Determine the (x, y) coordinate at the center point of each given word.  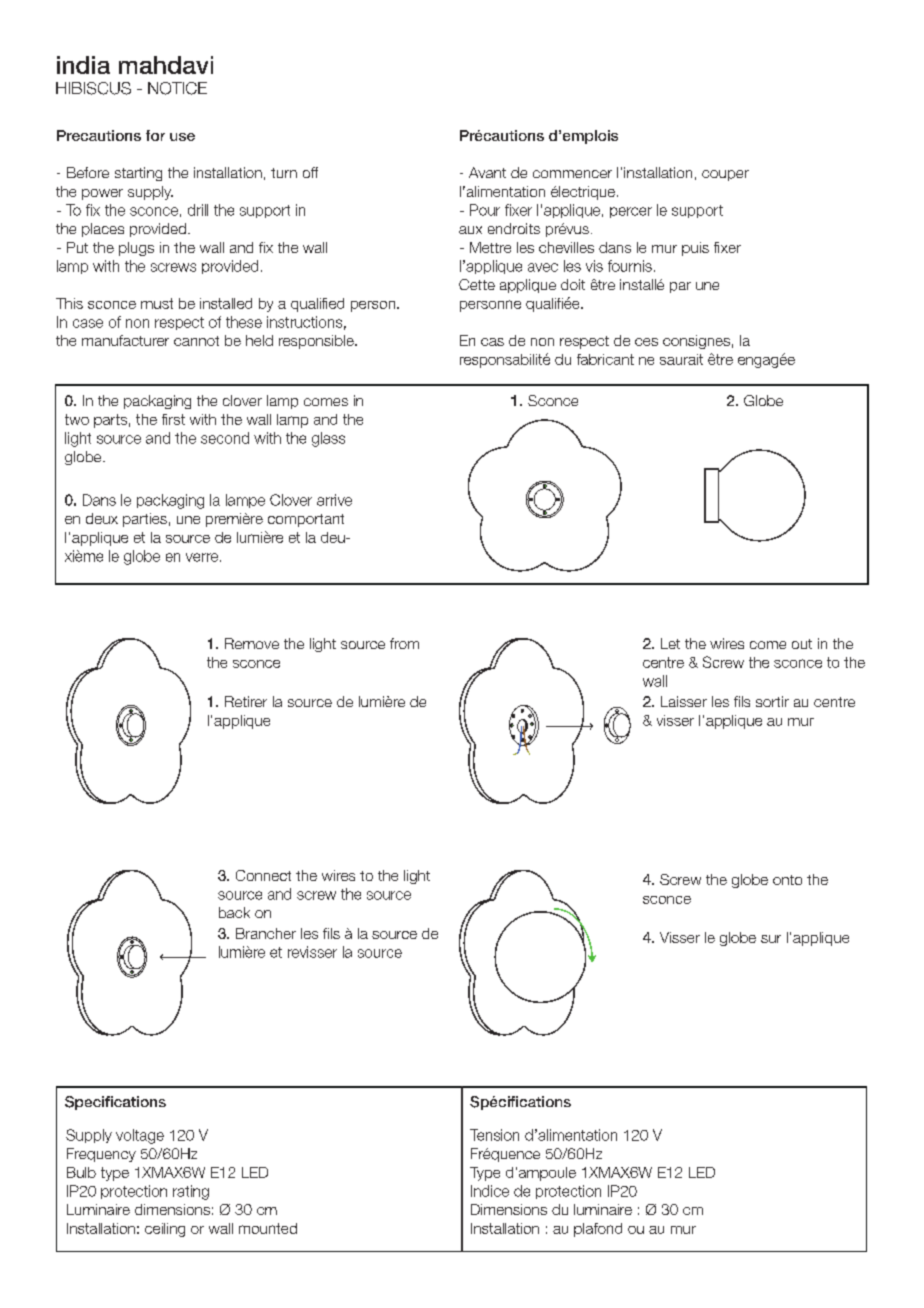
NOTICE (177, 88)
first (173, 419)
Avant (487, 172)
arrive (334, 500)
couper (725, 175)
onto (787, 880)
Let (670, 643)
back (234, 912)
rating (191, 1192)
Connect (263, 875)
